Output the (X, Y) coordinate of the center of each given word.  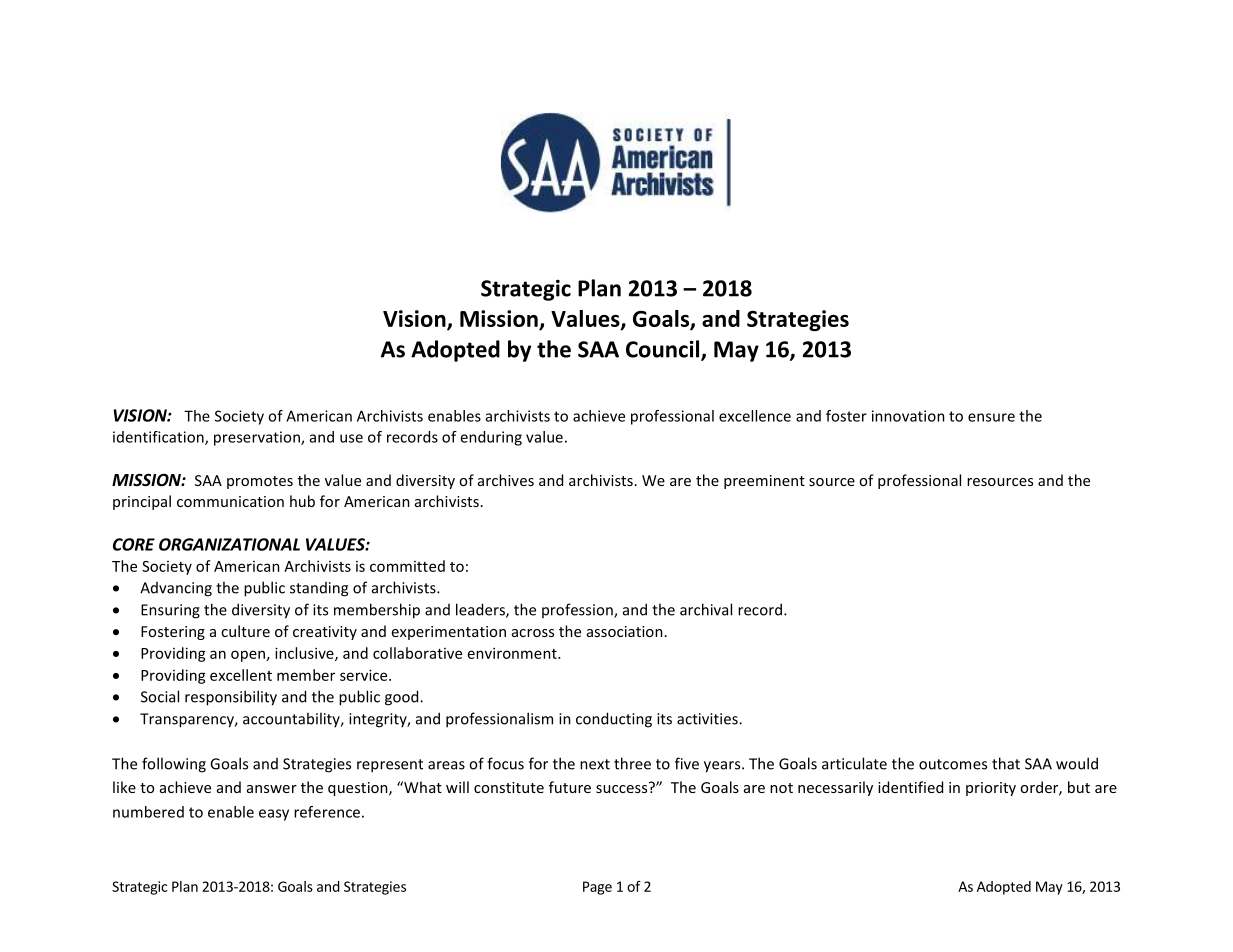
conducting (614, 720)
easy (274, 815)
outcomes (953, 764)
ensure (991, 417)
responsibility (231, 698)
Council (664, 350)
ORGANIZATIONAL (229, 544)
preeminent (764, 482)
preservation (258, 438)
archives (506, 480)
